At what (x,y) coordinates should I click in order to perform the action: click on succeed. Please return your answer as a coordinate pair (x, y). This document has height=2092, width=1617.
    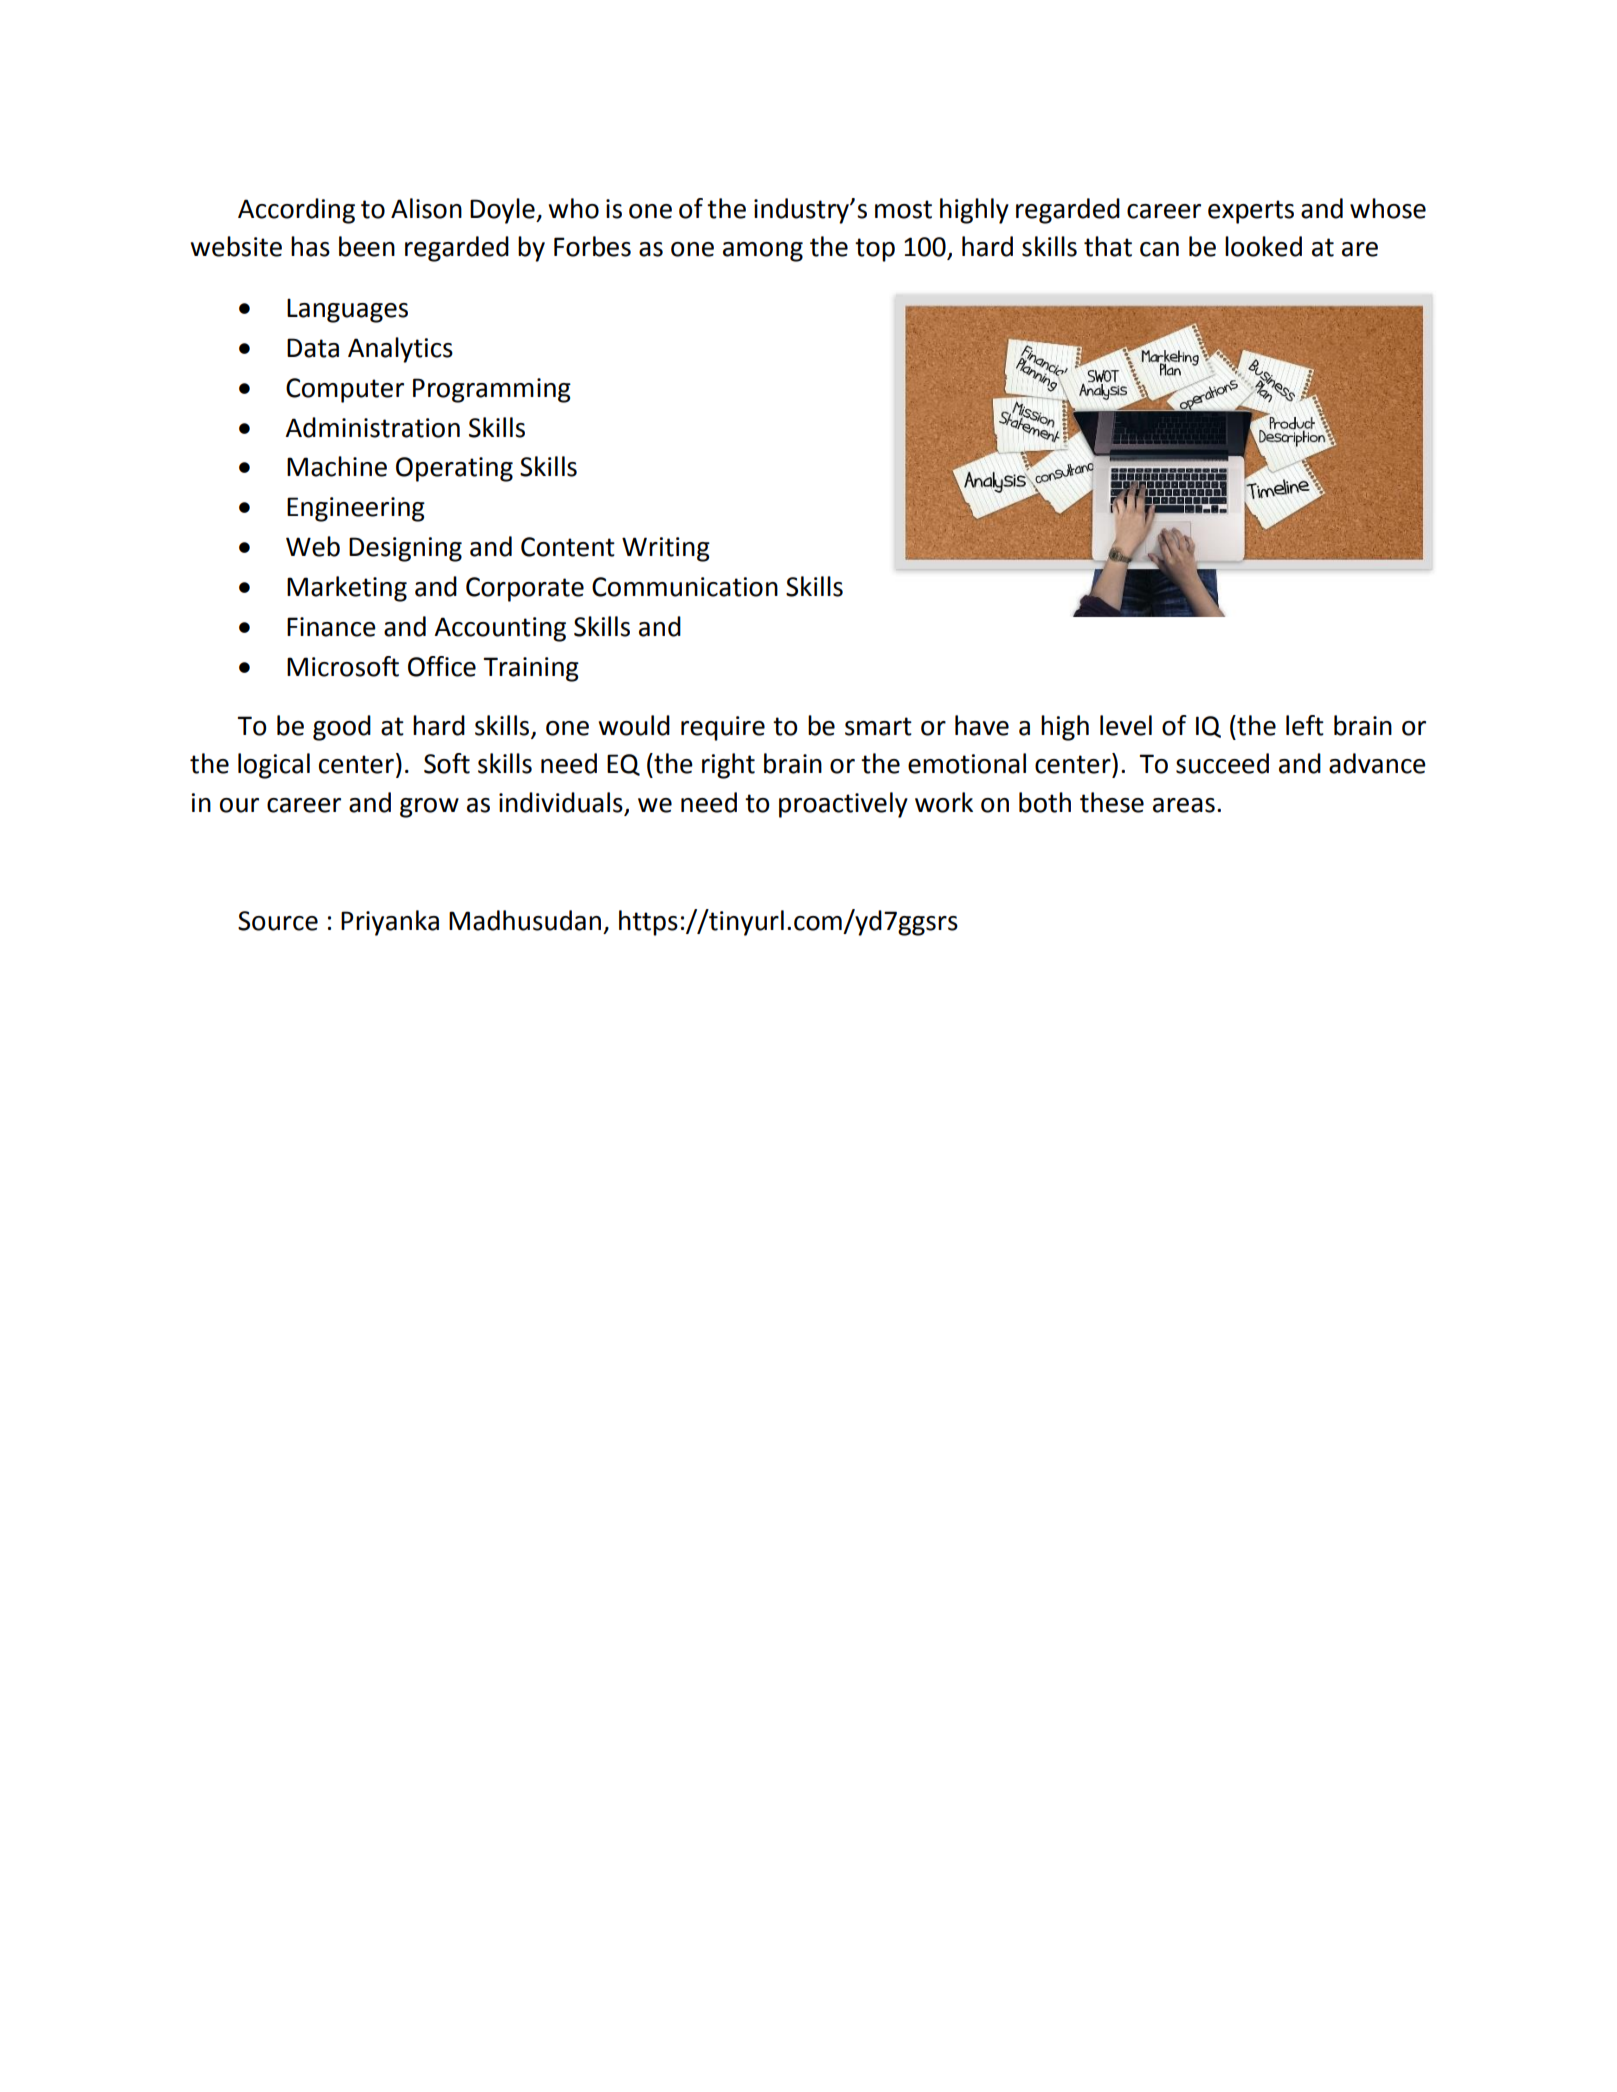
    Looking at the image, I should click on (1222, 763).
